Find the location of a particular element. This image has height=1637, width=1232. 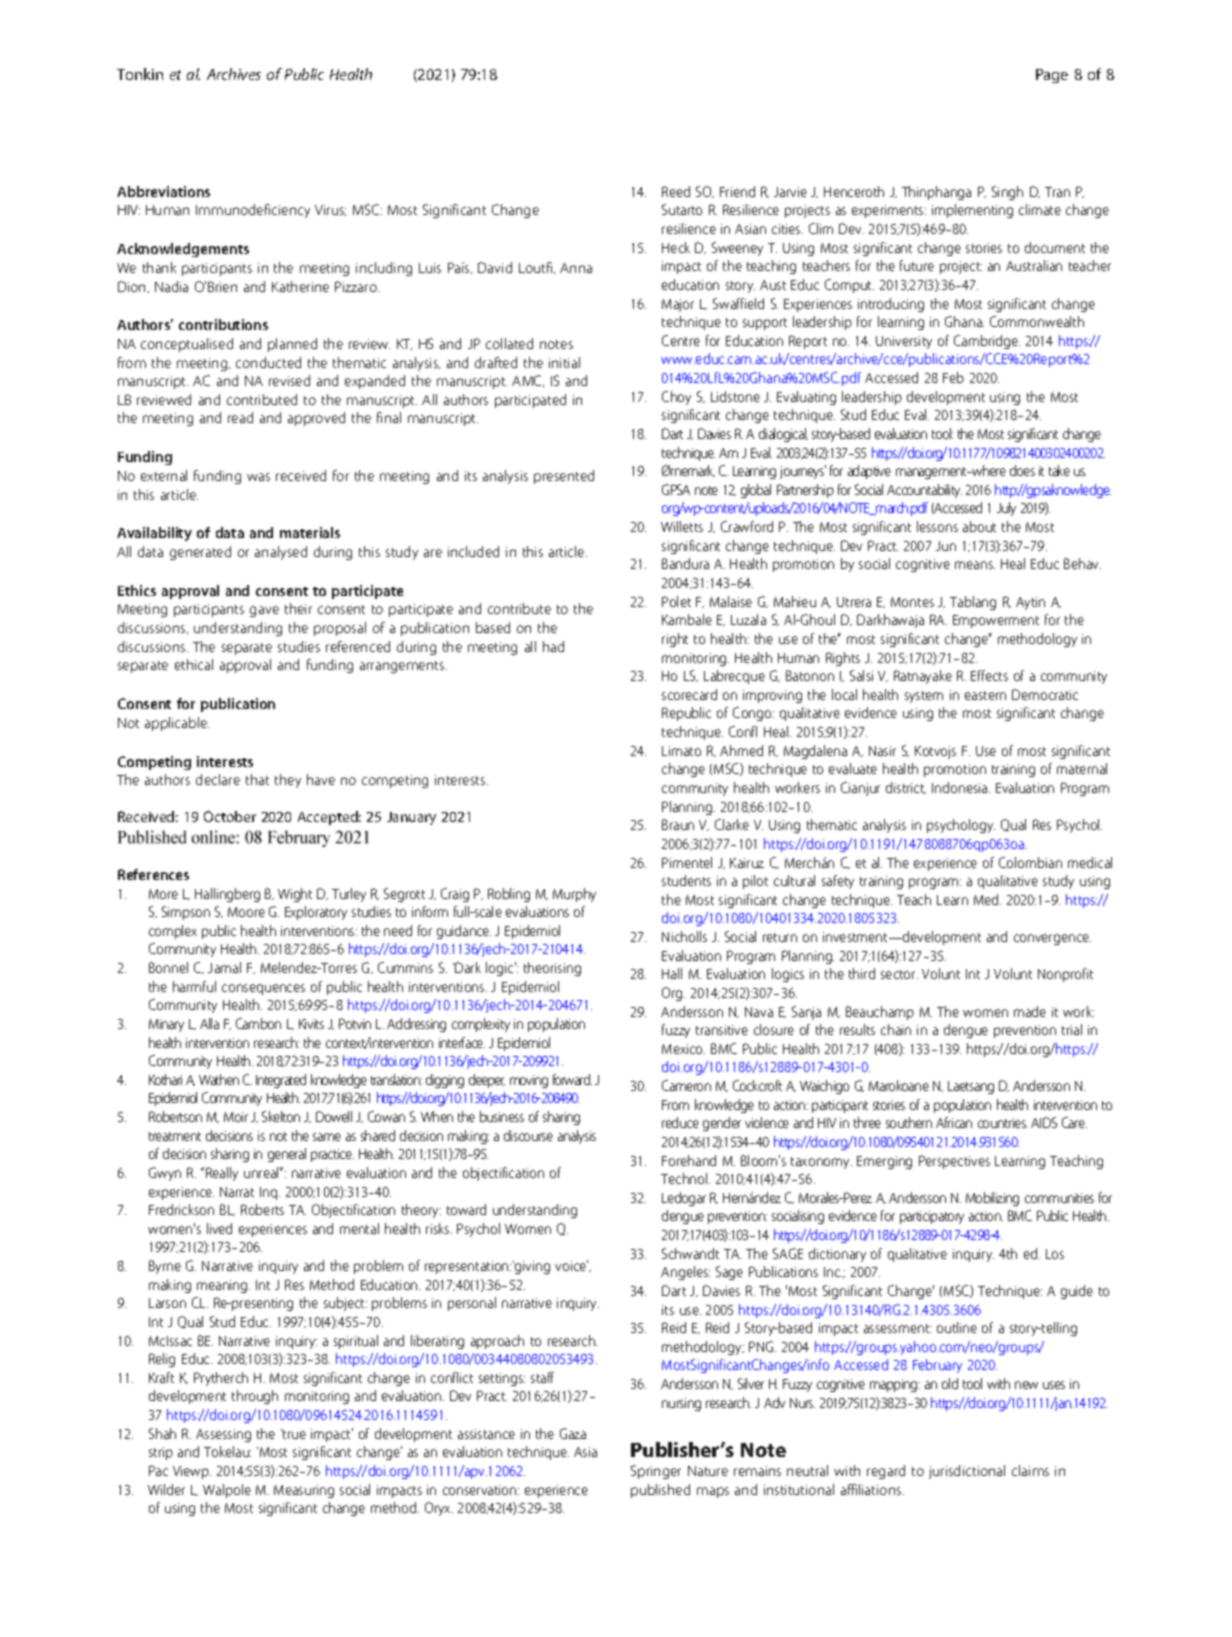

Page is located at coordinates (1052, 76).
